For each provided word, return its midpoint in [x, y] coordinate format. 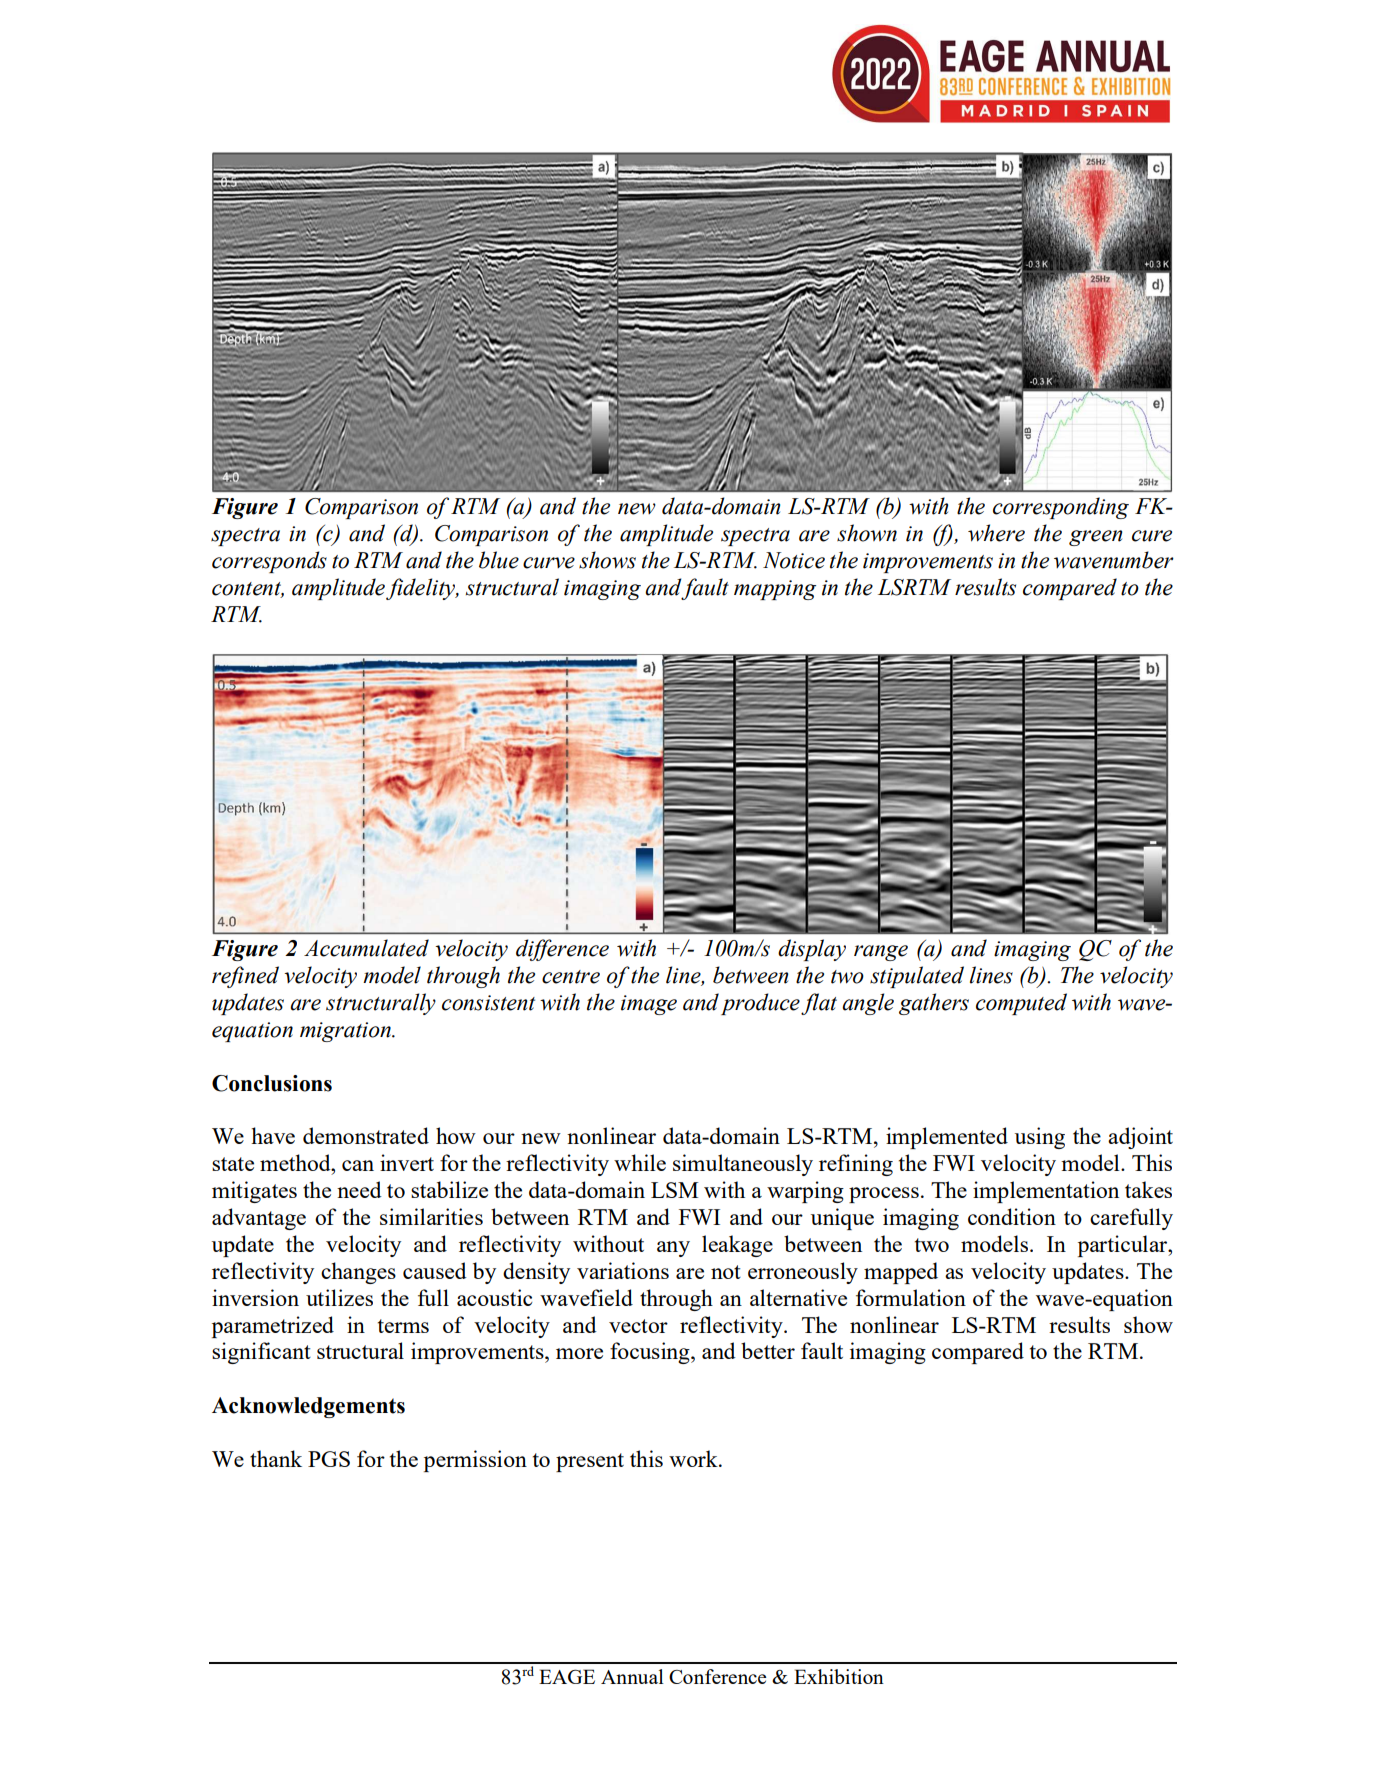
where [996, 533]
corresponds [269, 562]
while [640, 1162]
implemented [947, 1138]
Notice [794, 560]
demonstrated [366, 1135]
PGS [329, 1459]
